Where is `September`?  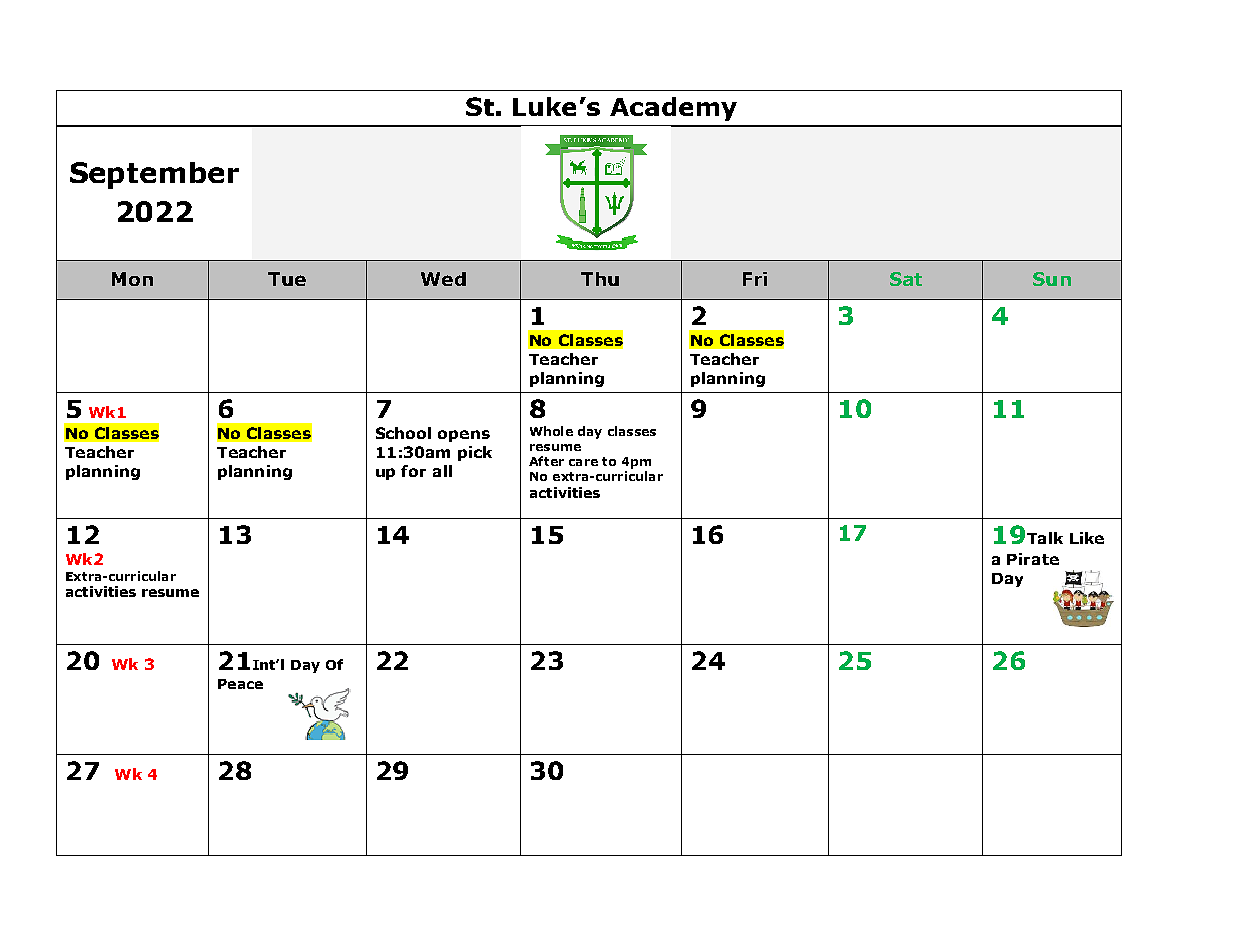
September is located at coordinates (154, 175).
